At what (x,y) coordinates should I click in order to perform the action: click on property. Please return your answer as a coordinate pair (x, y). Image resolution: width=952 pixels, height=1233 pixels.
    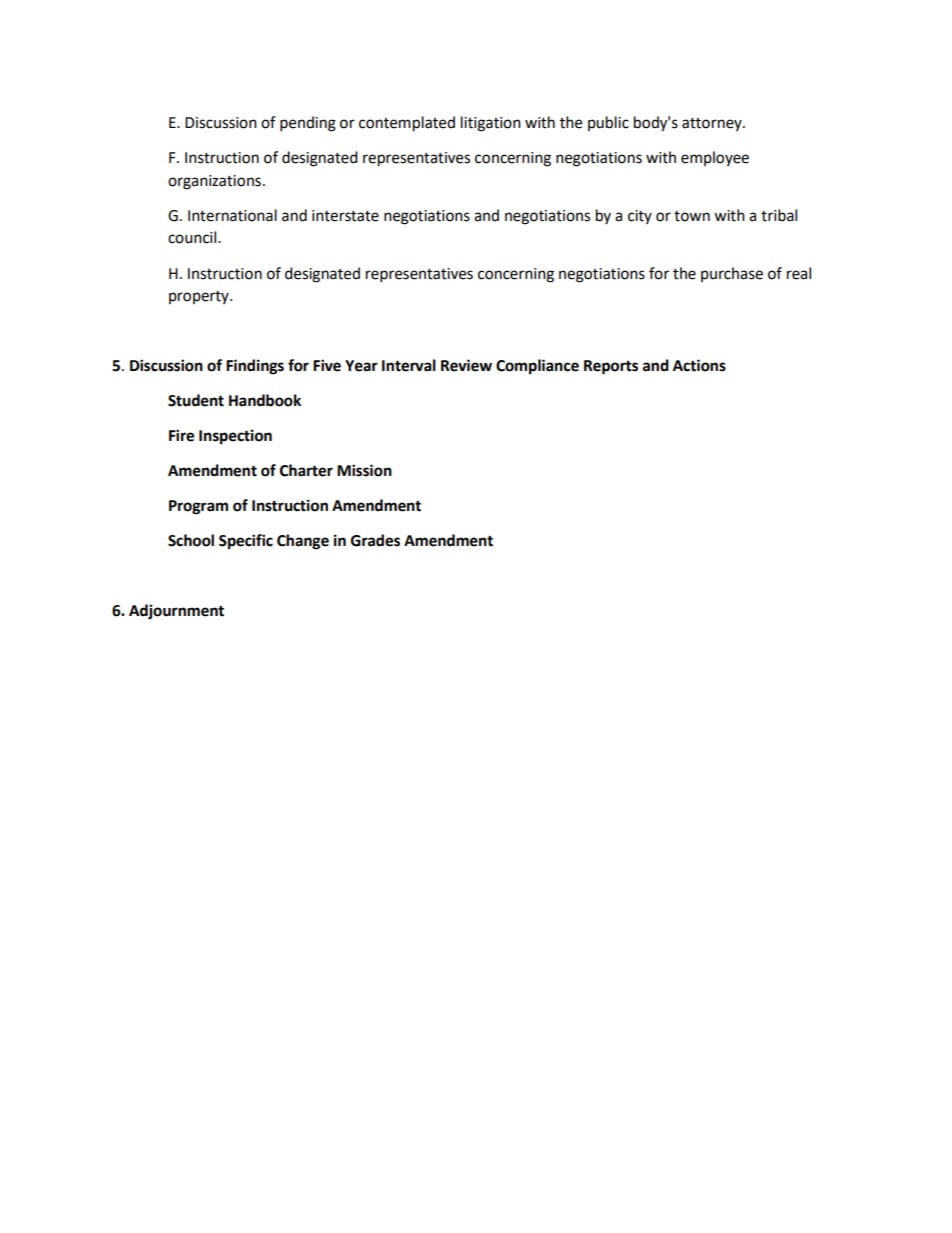
    Looking at the image, I should click on (200, 297).
